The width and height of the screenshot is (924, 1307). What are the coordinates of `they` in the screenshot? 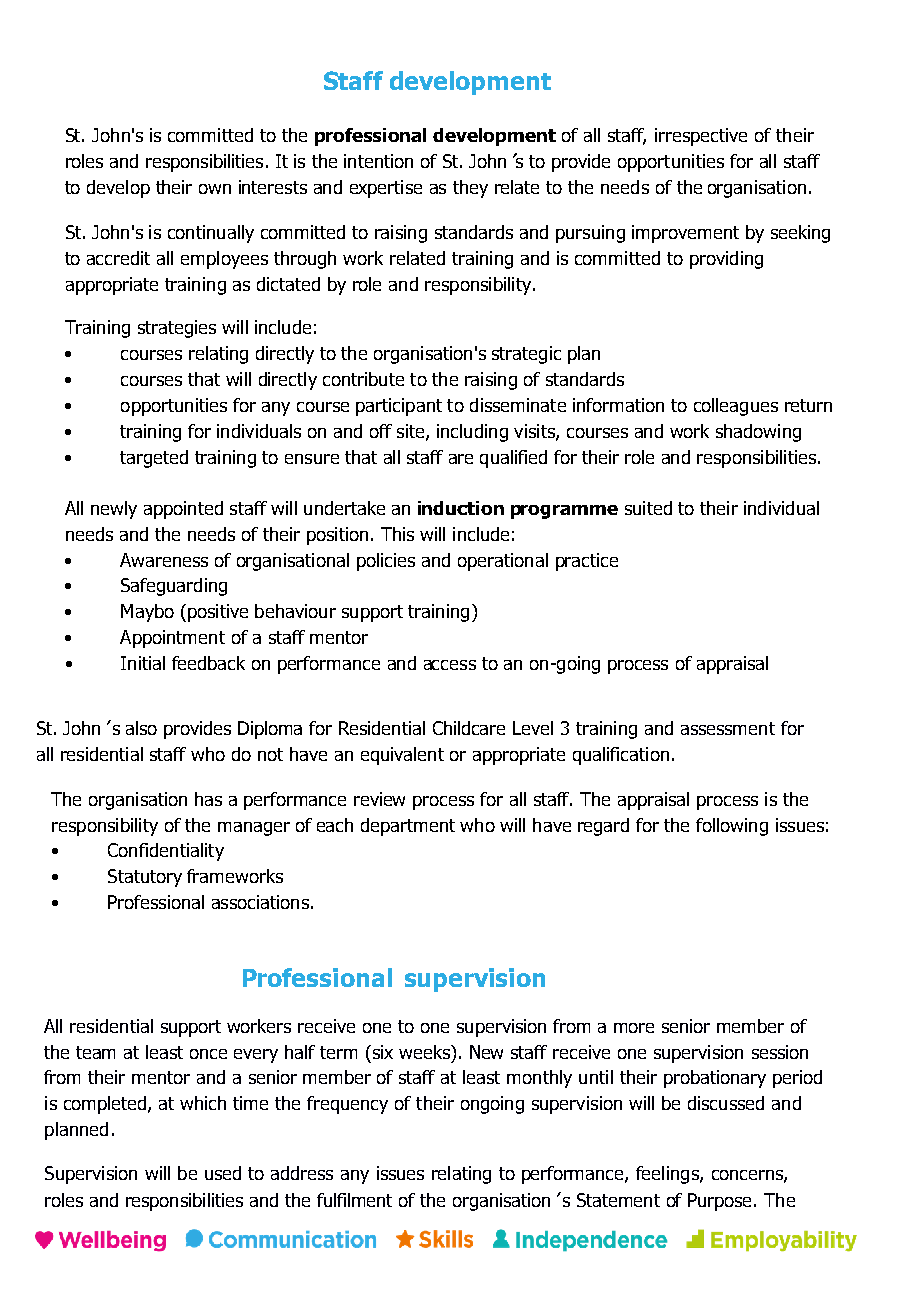 It's located at (470, 189).
